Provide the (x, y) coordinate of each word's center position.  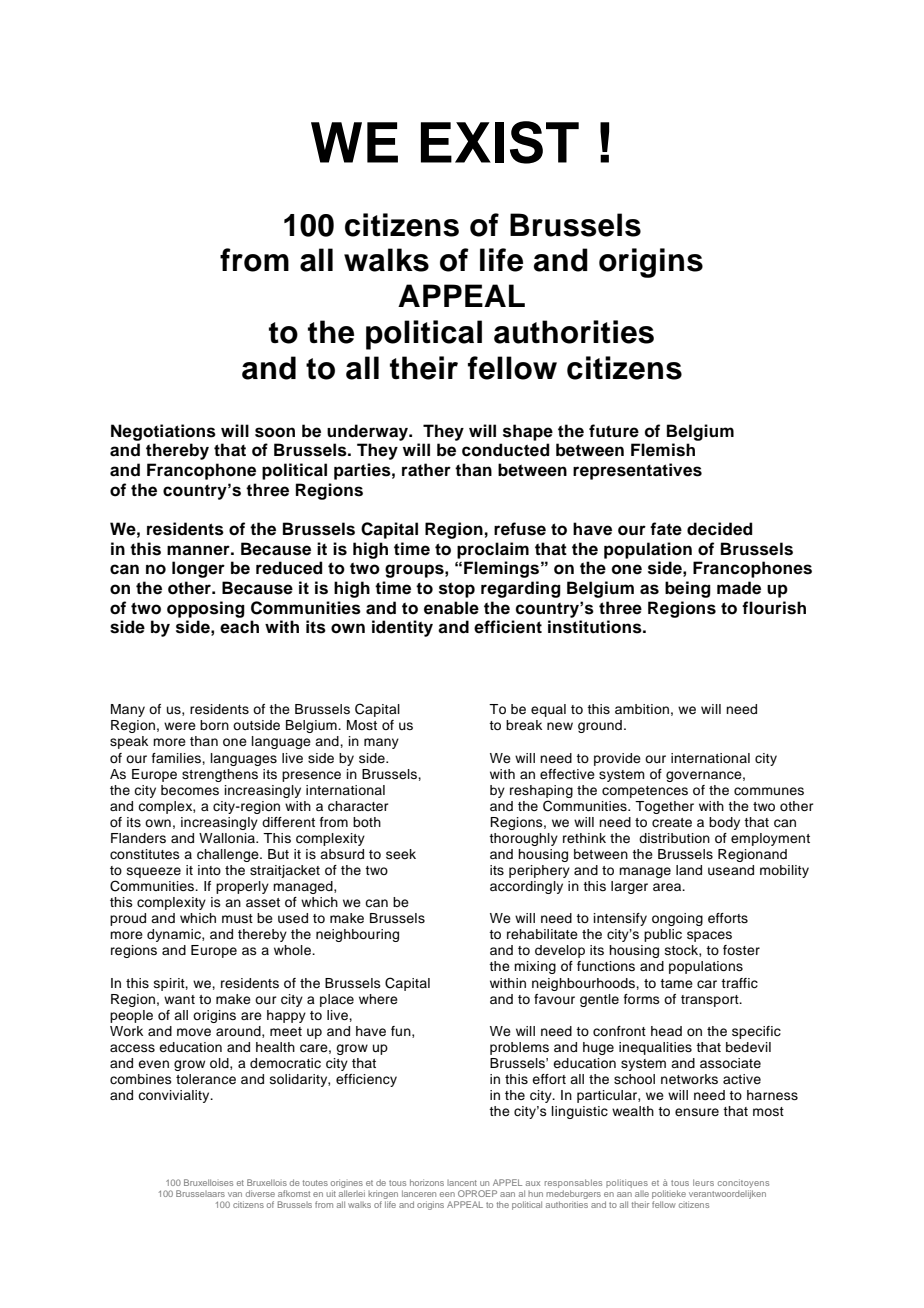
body (724, 823)
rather (426, 470)
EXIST (500, 142)
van (235, 1194)
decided (719, 529)
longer (198, 569)
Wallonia (228, 838)
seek (401, 854)
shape (528, 432)
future (614, 431)
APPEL (507, 1182)
